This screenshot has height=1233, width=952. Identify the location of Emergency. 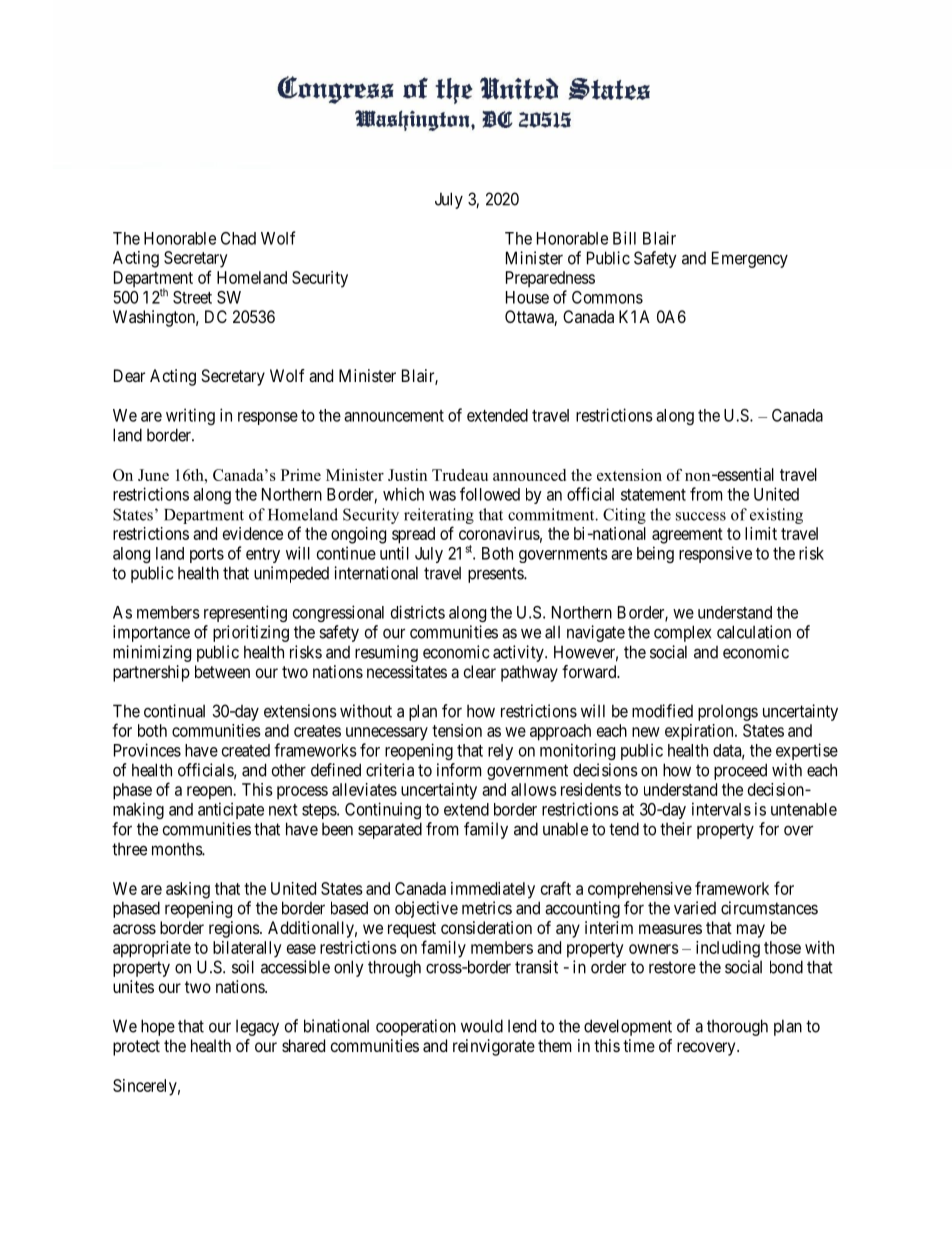
(750, 259).
